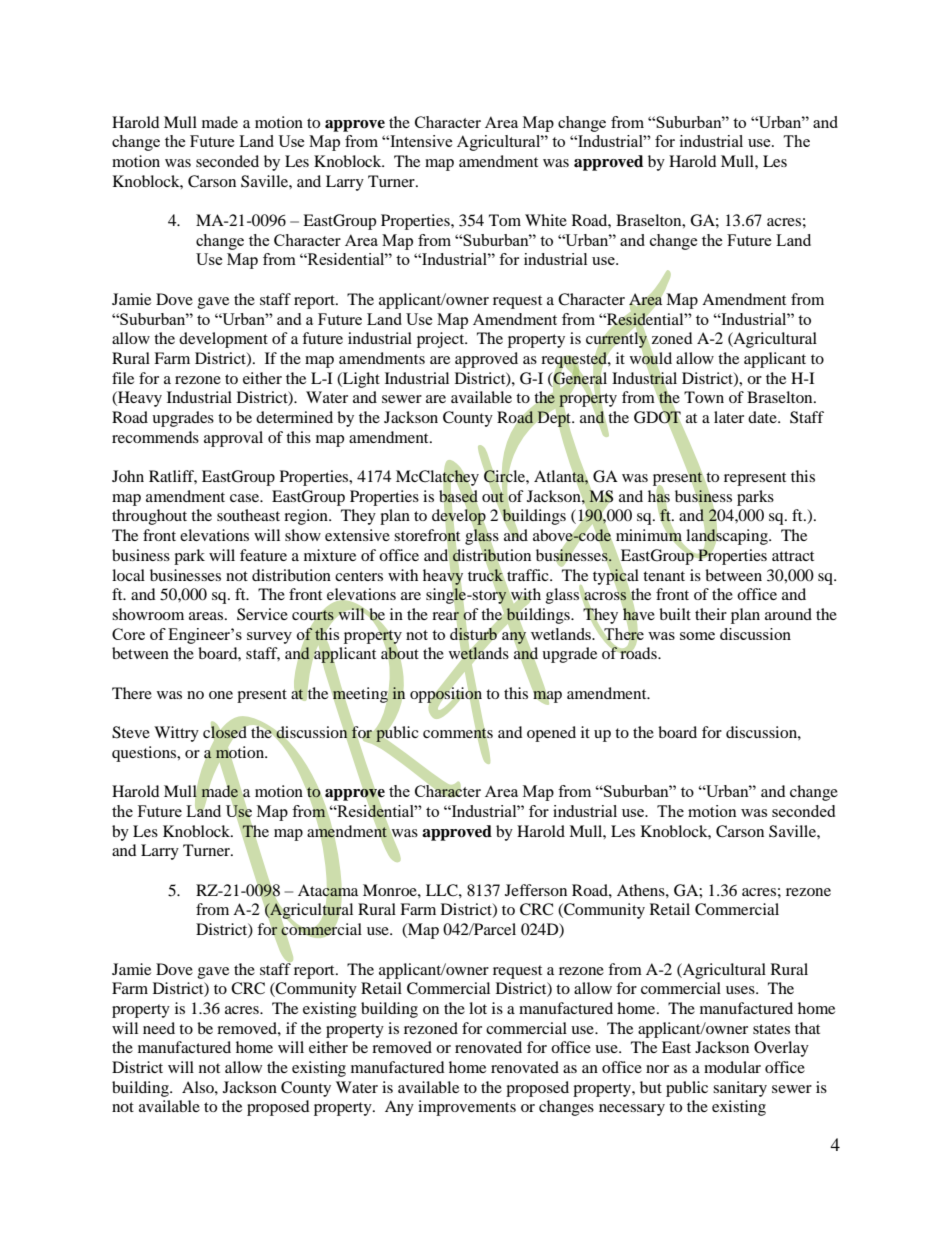 The height and width of the page is (1233, 952). What do you see at coordinates (145, 754) in the page?
I see `questions` at bounding box center [145, 754].
